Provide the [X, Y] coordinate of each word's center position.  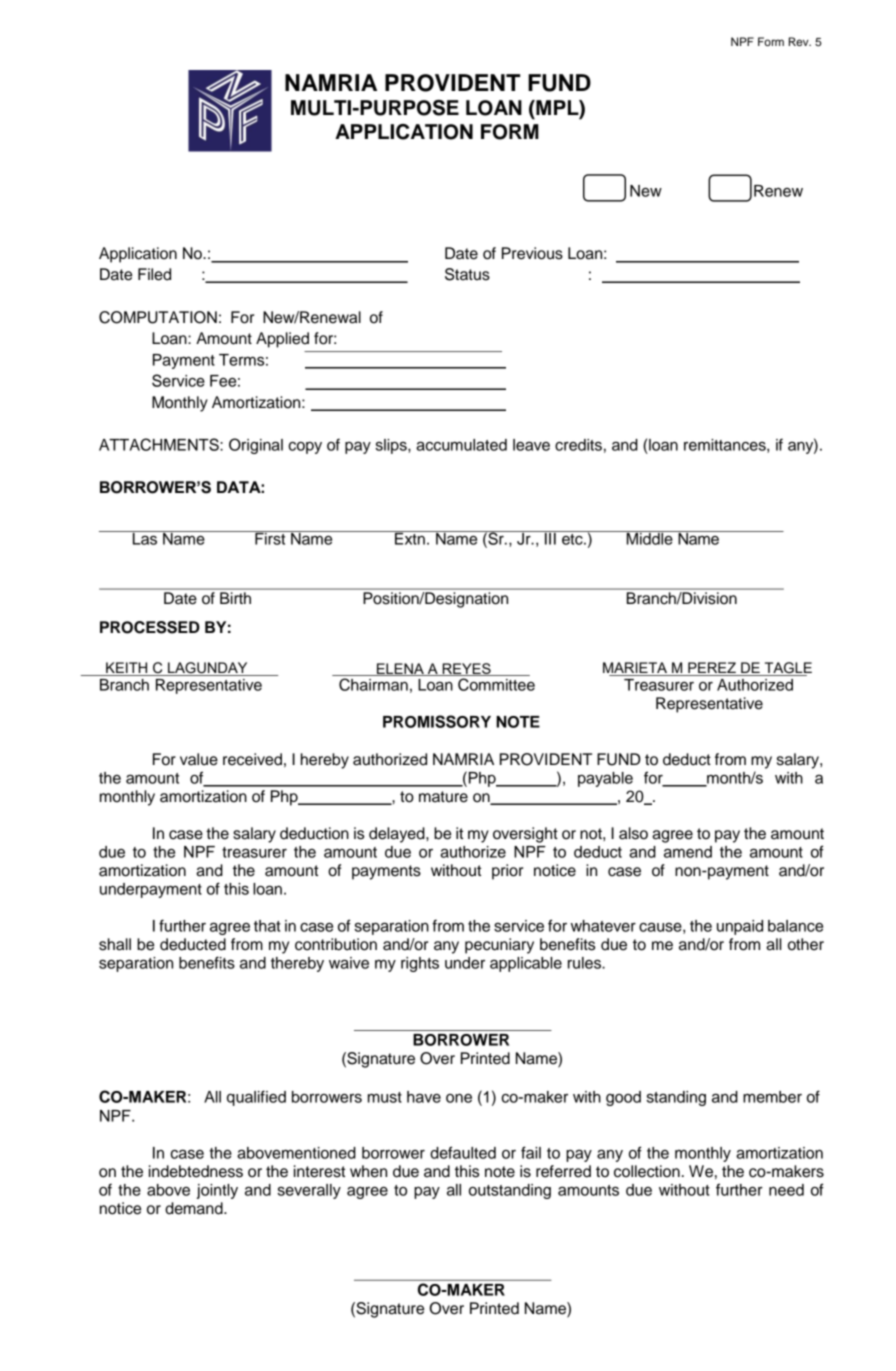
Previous [532, 253]
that [267, 926]
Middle [650, 538]
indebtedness [196, 1171]
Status [467, 274]
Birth [235, 598]
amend [688, 852]
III [550, 538]
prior [507, 872]
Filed [154, 274]
